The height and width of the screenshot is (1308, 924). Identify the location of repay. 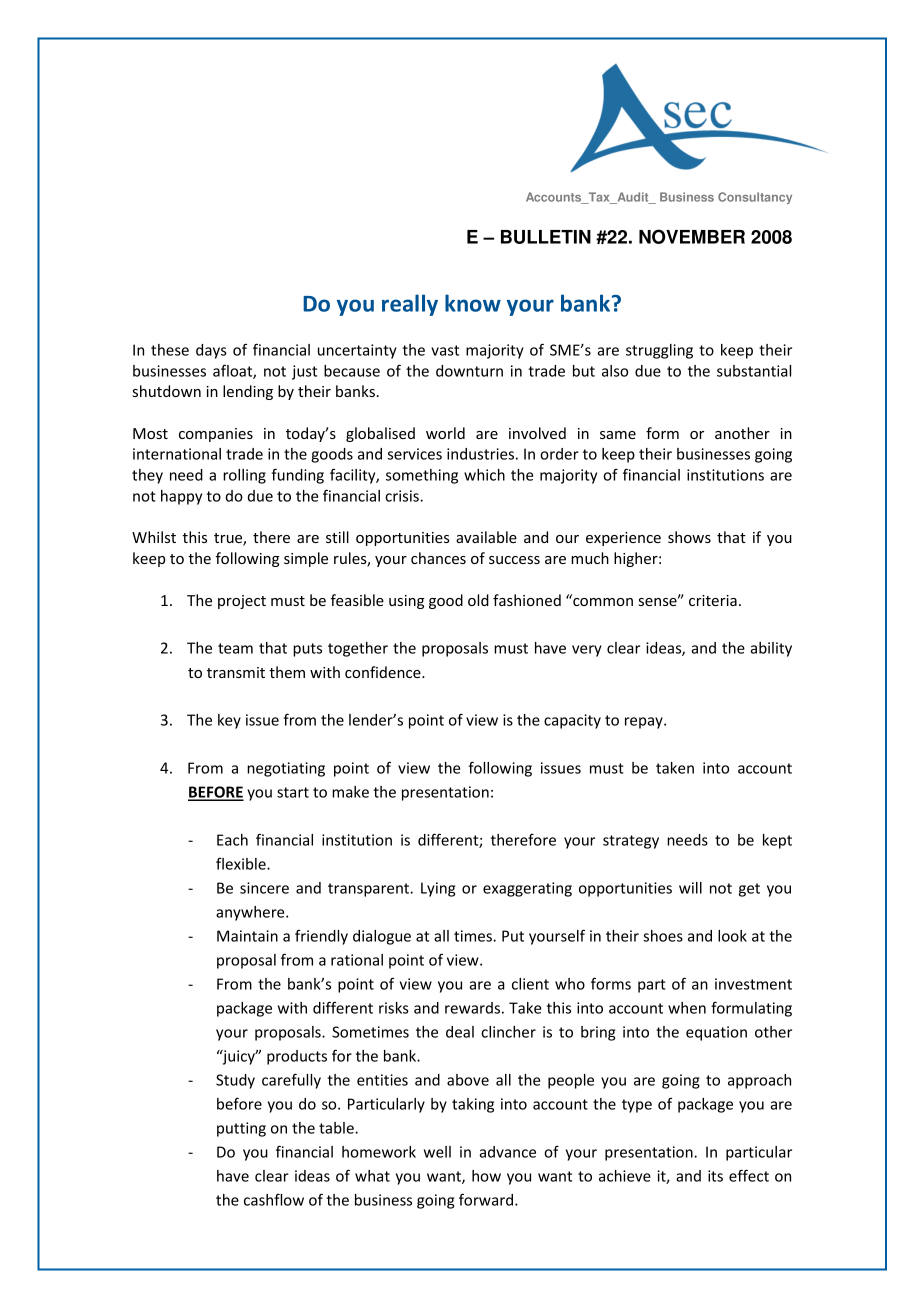
(645, 723).
